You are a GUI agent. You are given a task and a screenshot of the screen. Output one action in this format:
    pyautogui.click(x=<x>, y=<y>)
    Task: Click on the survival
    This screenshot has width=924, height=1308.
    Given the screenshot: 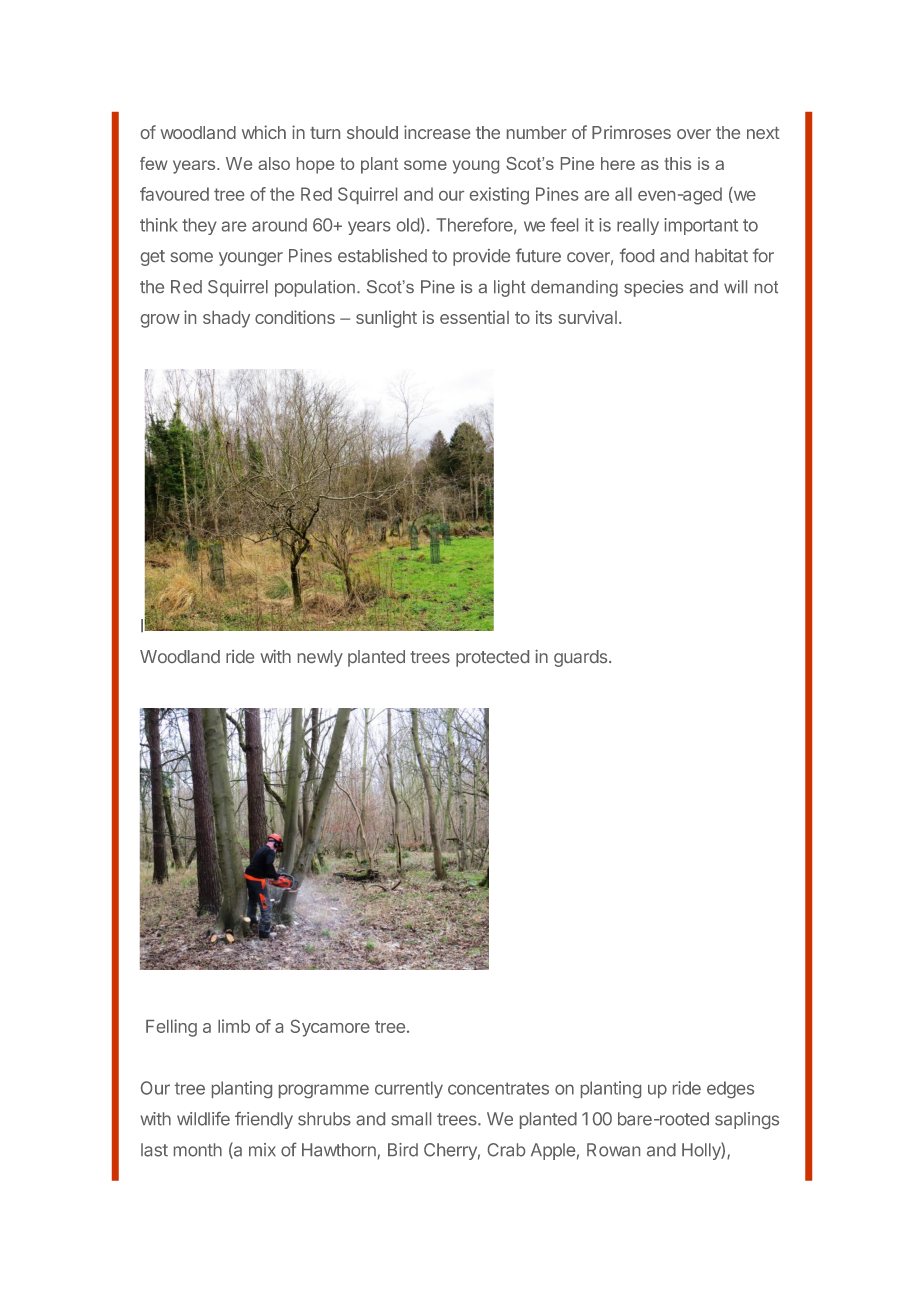 What is the action you would take?
    pyautogui.click(x=588, y=317)
